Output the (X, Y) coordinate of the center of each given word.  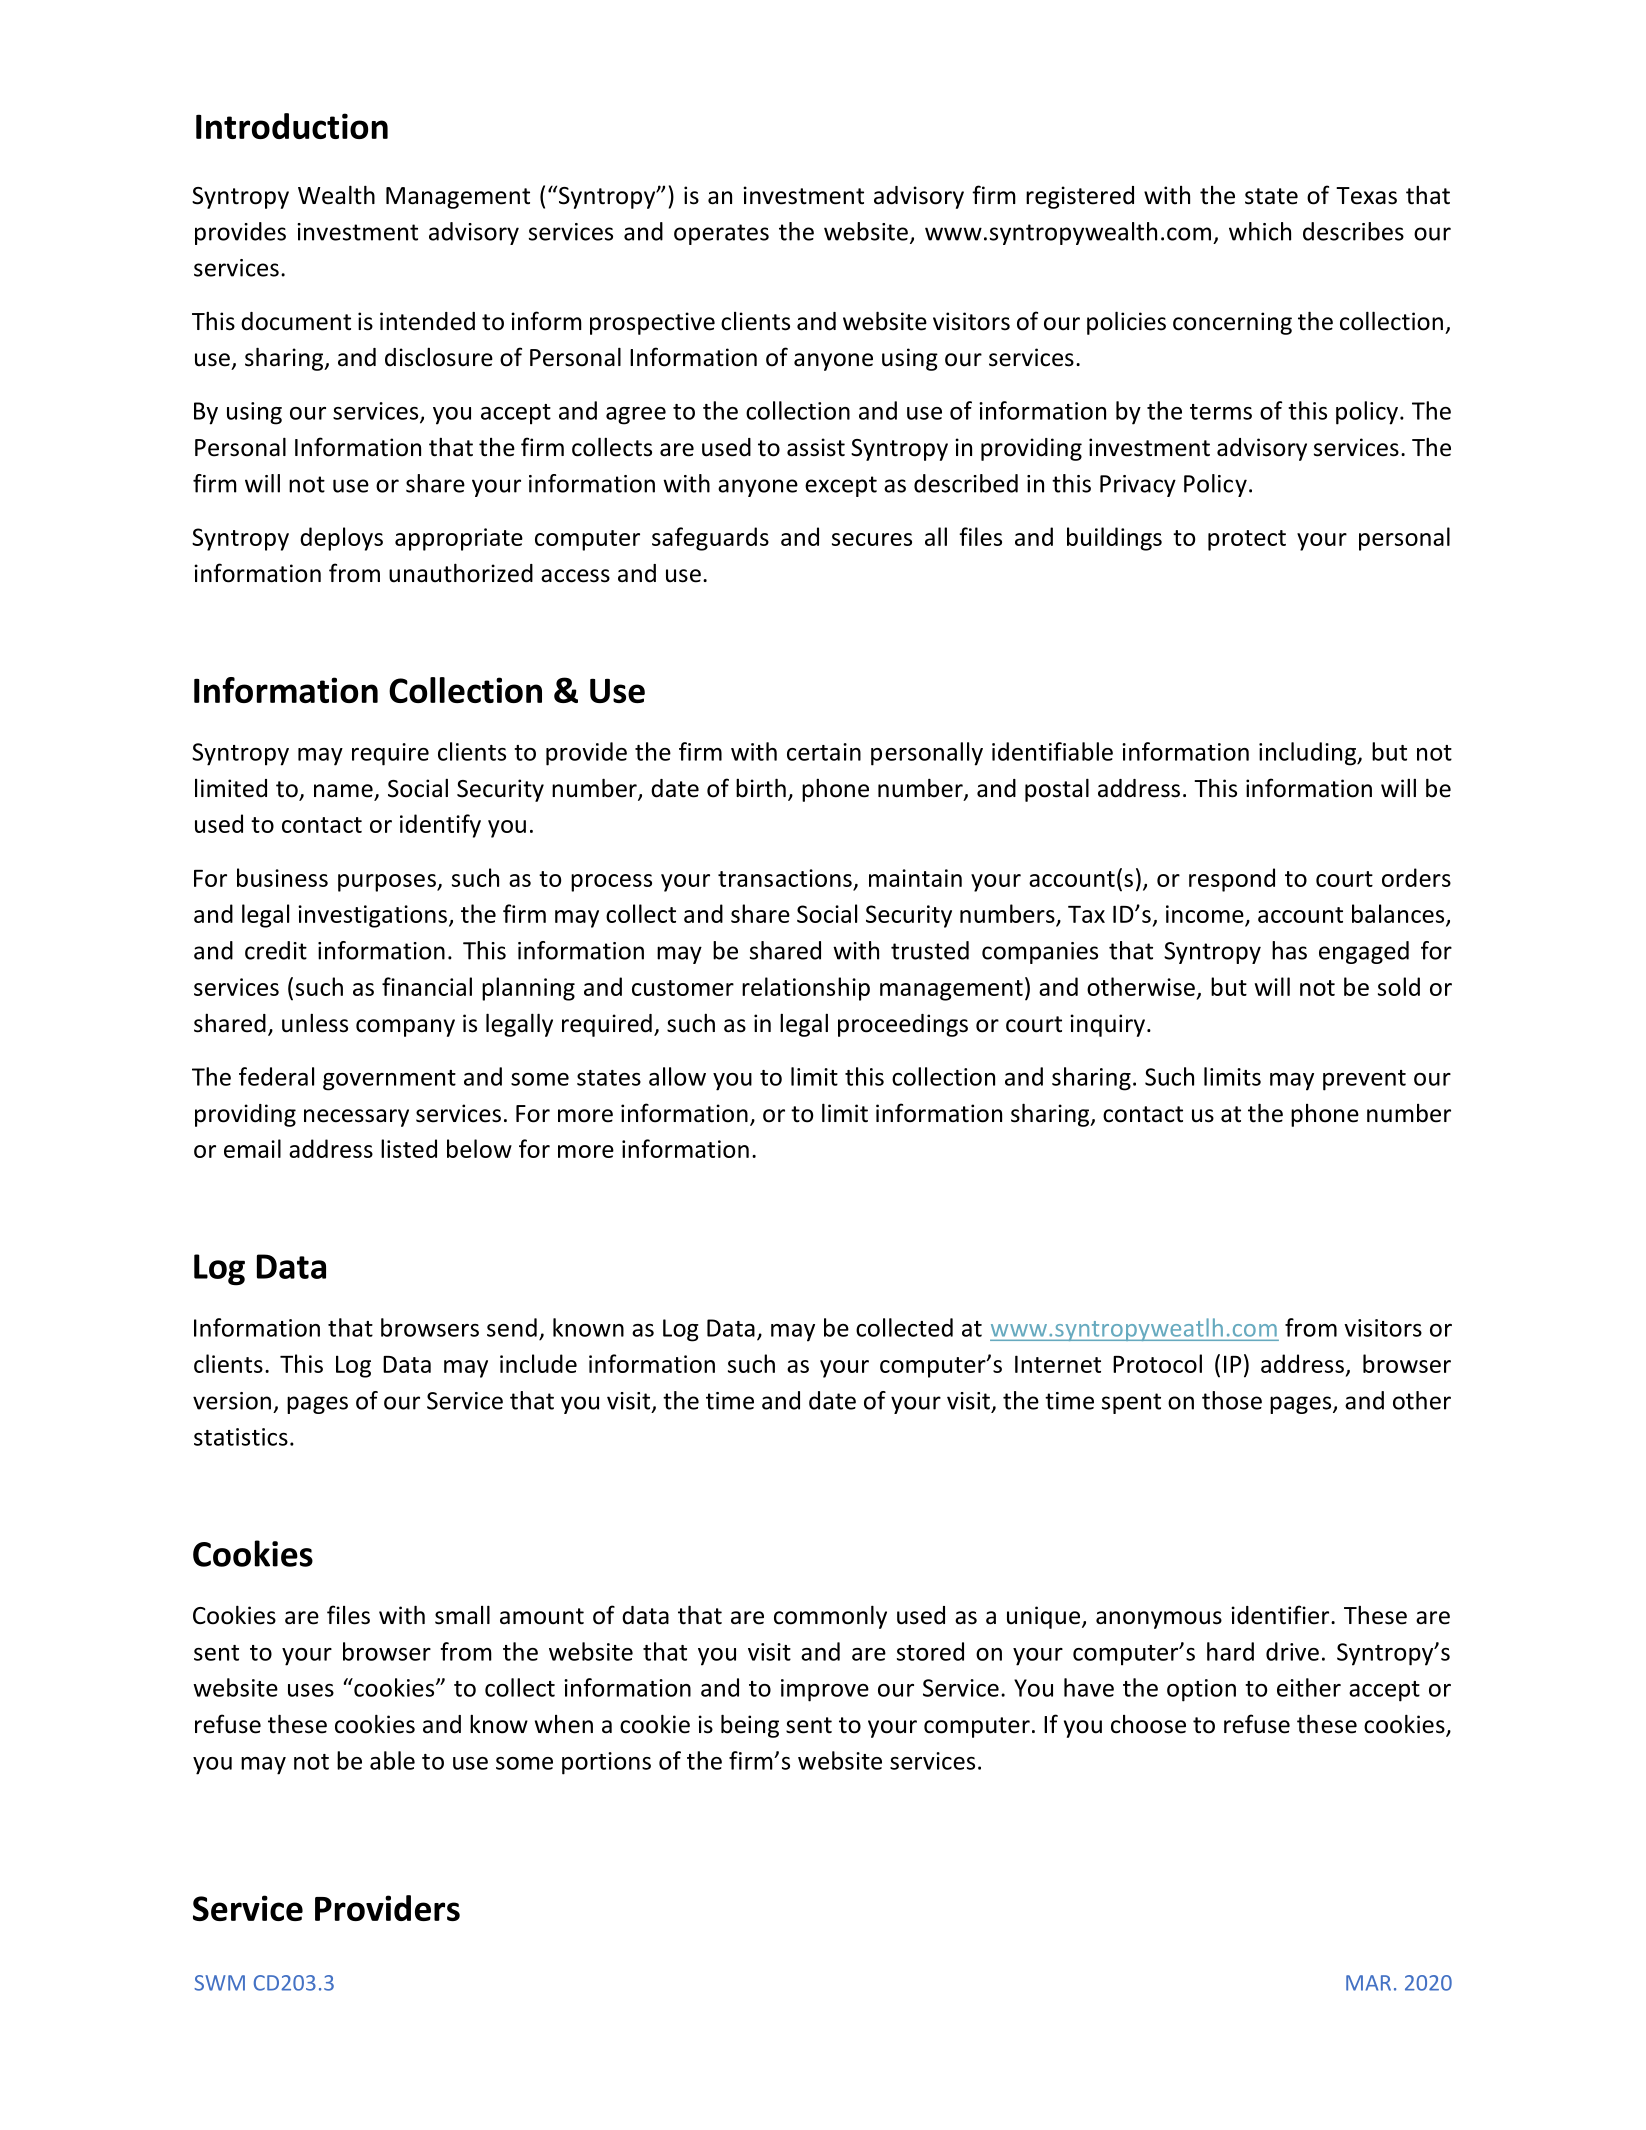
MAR (1368, 1983)
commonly (830, 1617)
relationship (806, 989)
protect (1247, 540)
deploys (341, 539)
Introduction (292, 126)
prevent (1364, 1080)
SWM (219, 1983)
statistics (241, 1437)
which (1260, 231)
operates (721, 234)
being (750, 1726)
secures (872, 539)
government (389, 1080)
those (1232, 1400)
